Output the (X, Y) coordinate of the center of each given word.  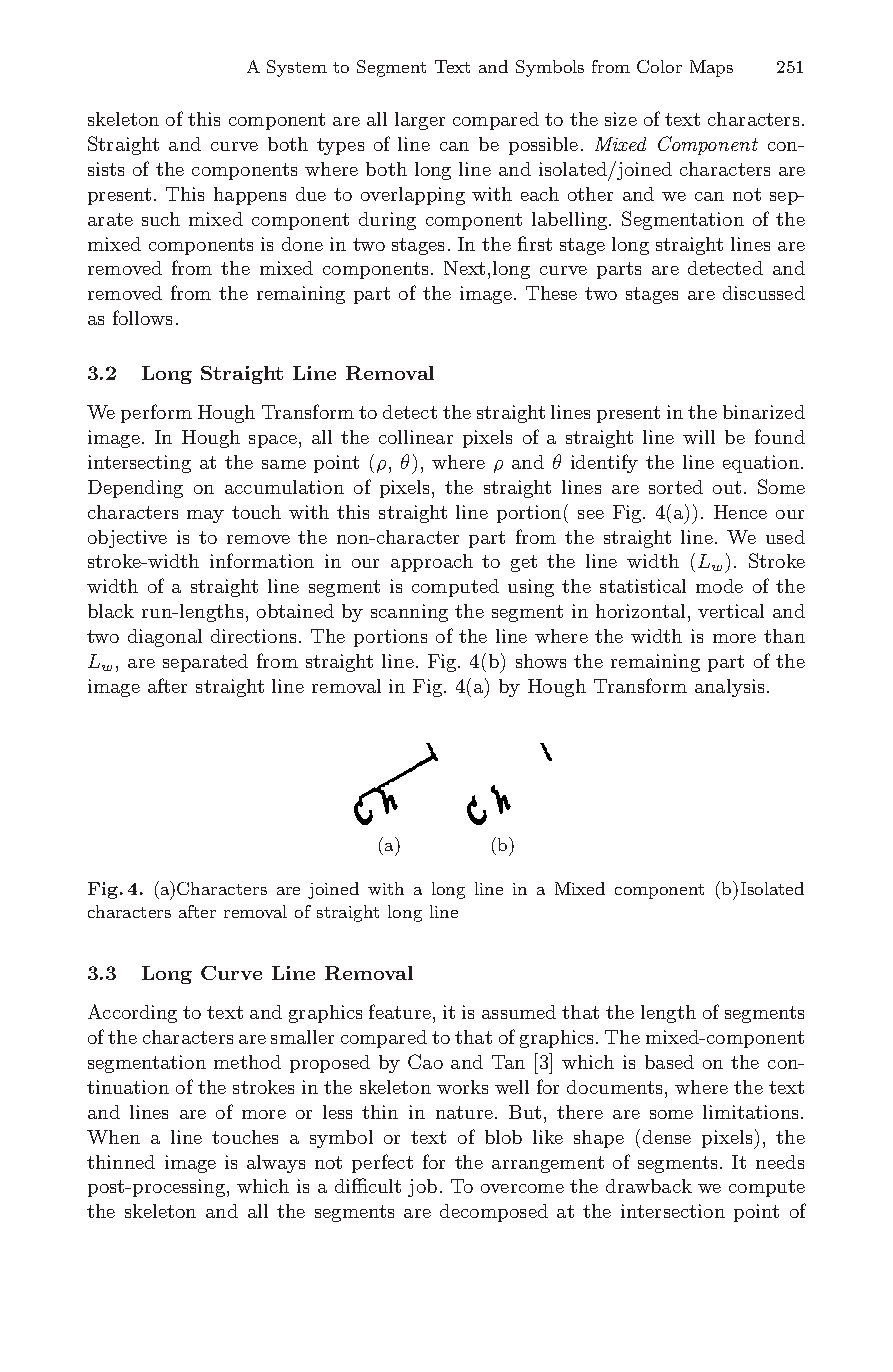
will (699, 437)
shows (541, 661)
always (276, 1164)
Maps (711, 68)
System (297, 68)
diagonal (165, 638)
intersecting (139, 464)
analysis (729, 688)
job (422, 1188)
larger (420, 121)
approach (432, 563)
